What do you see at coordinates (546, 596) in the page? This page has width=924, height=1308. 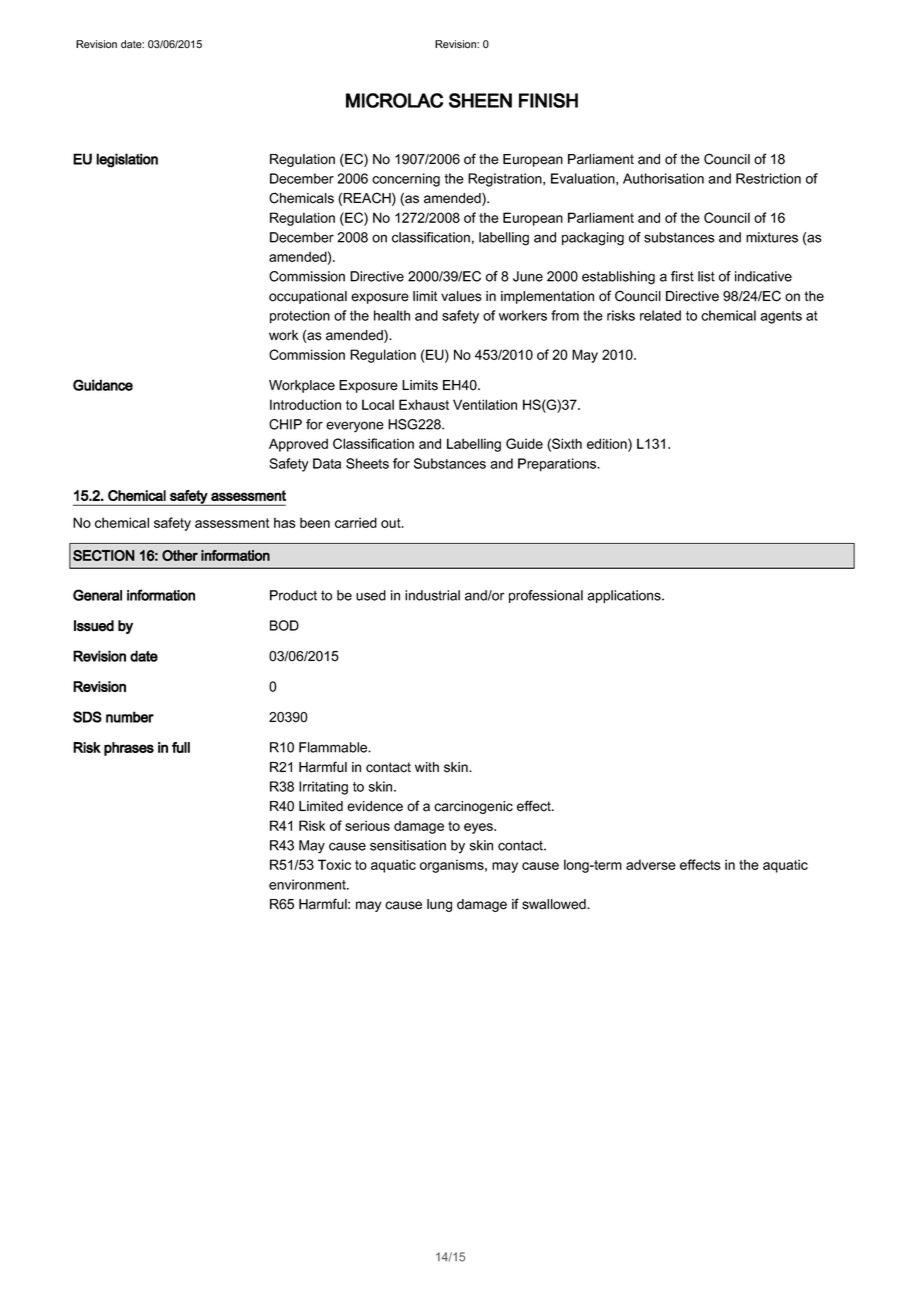 I see `professional` at bounding box center [546, 596].
